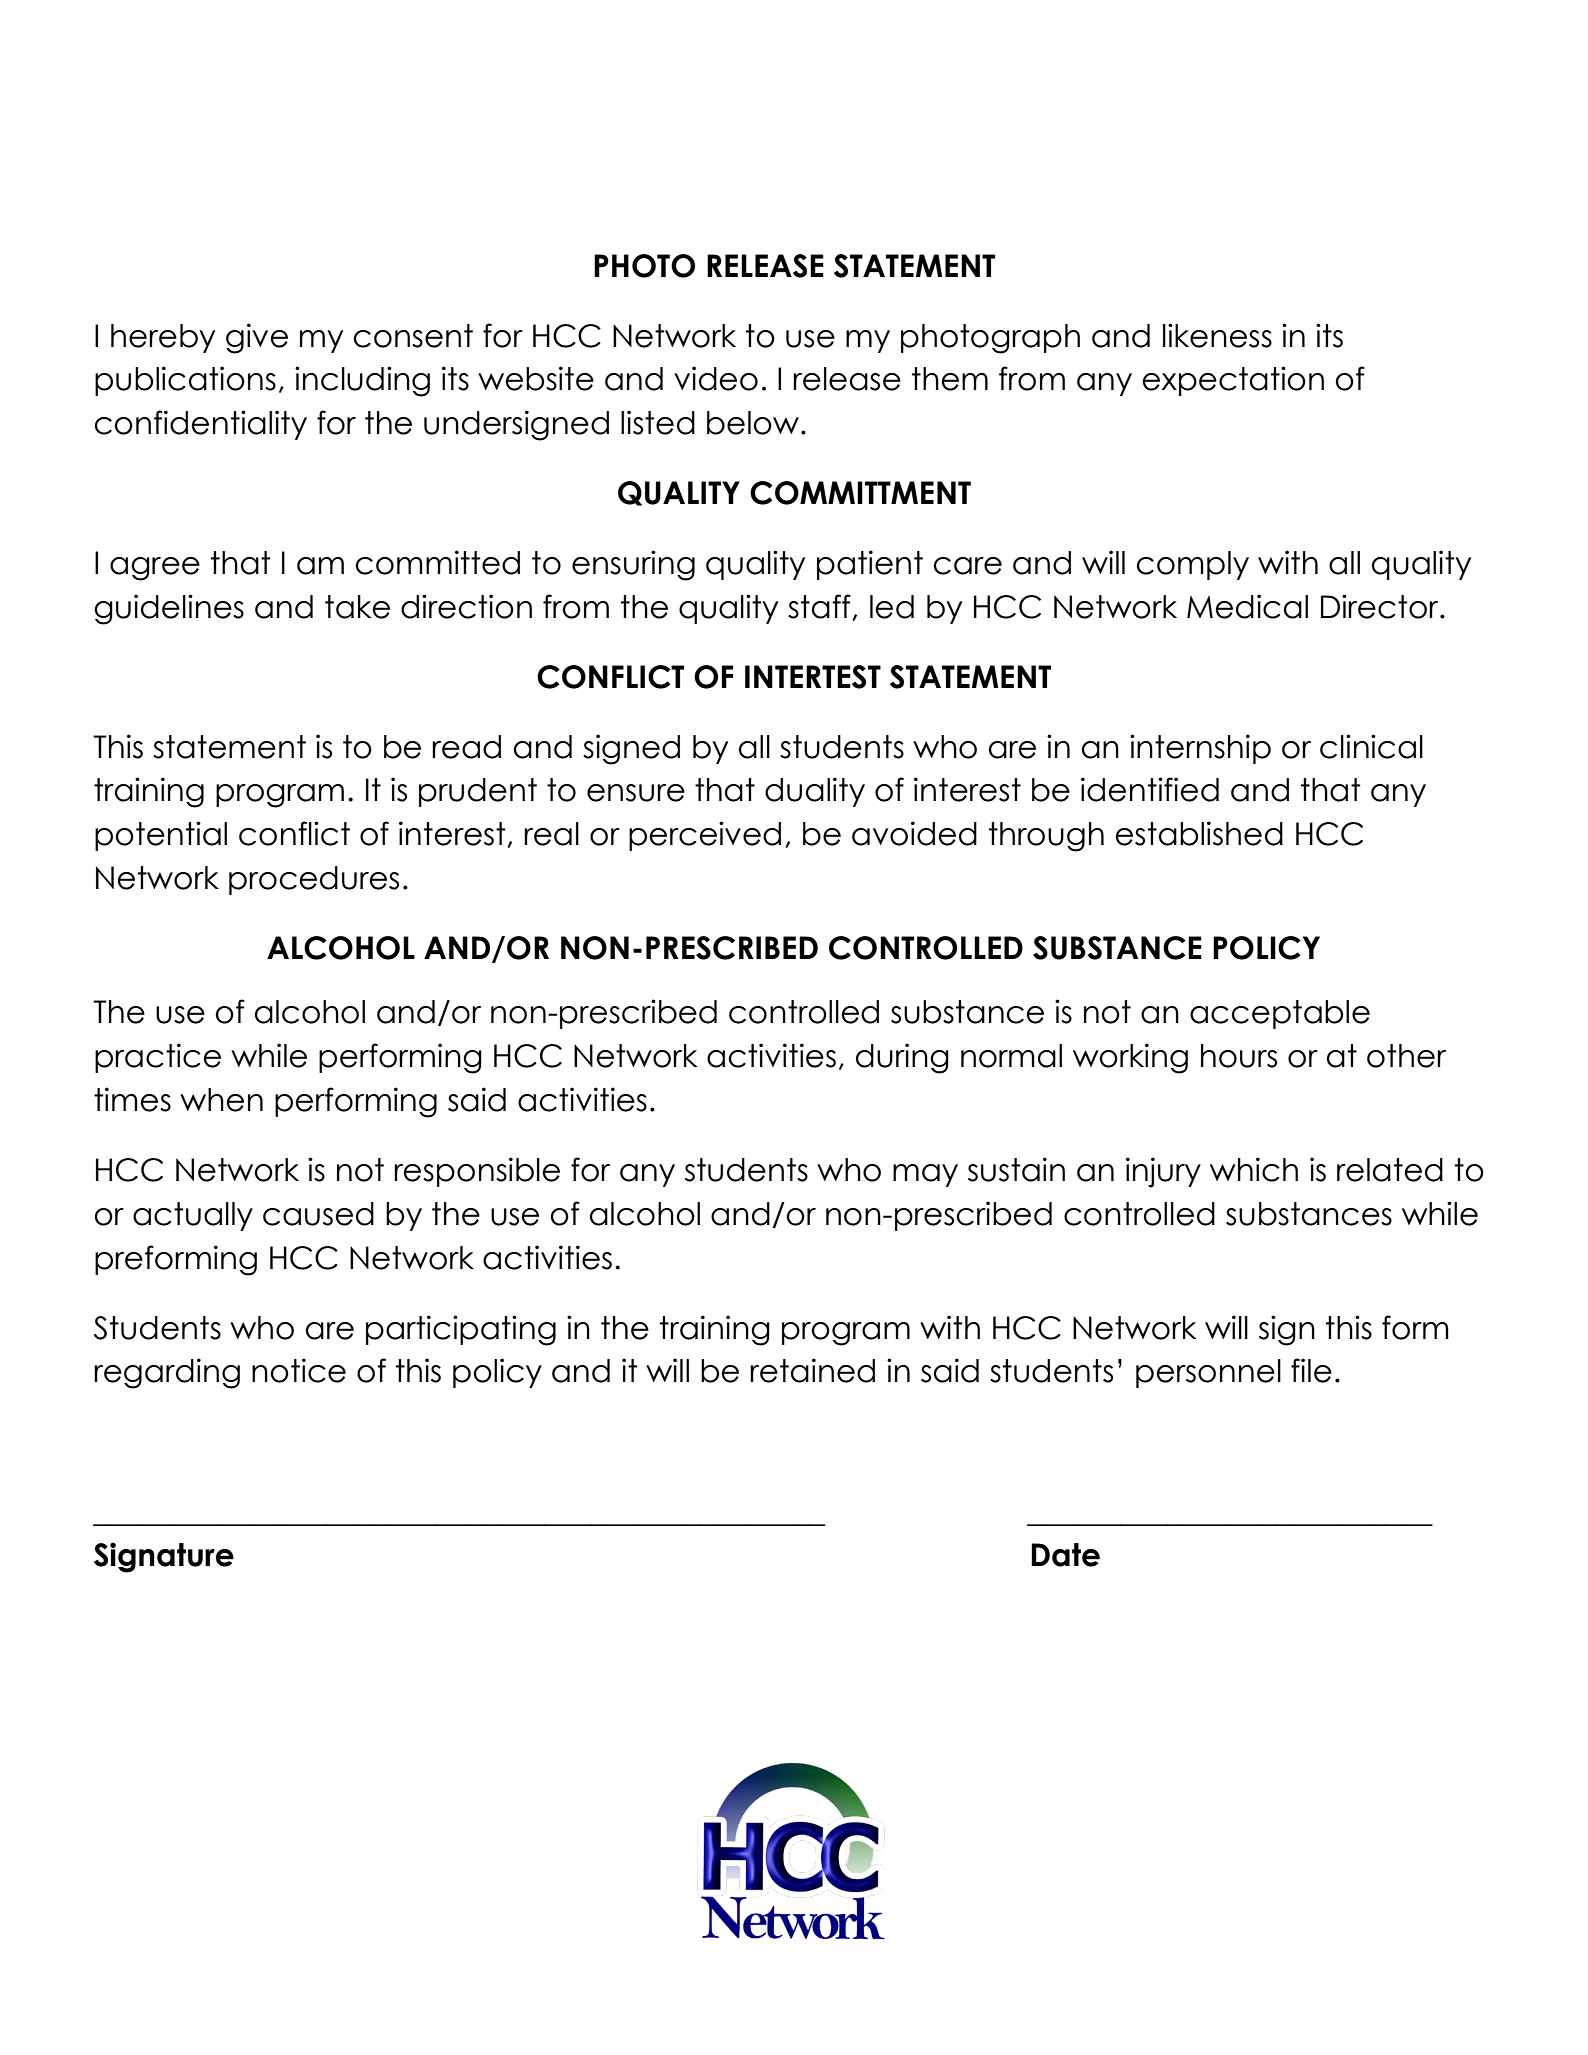 The height and width of the image is (2055, 1588). Describe the element at coordinates (314, 880) in the image. I see `procedures` at that location.
